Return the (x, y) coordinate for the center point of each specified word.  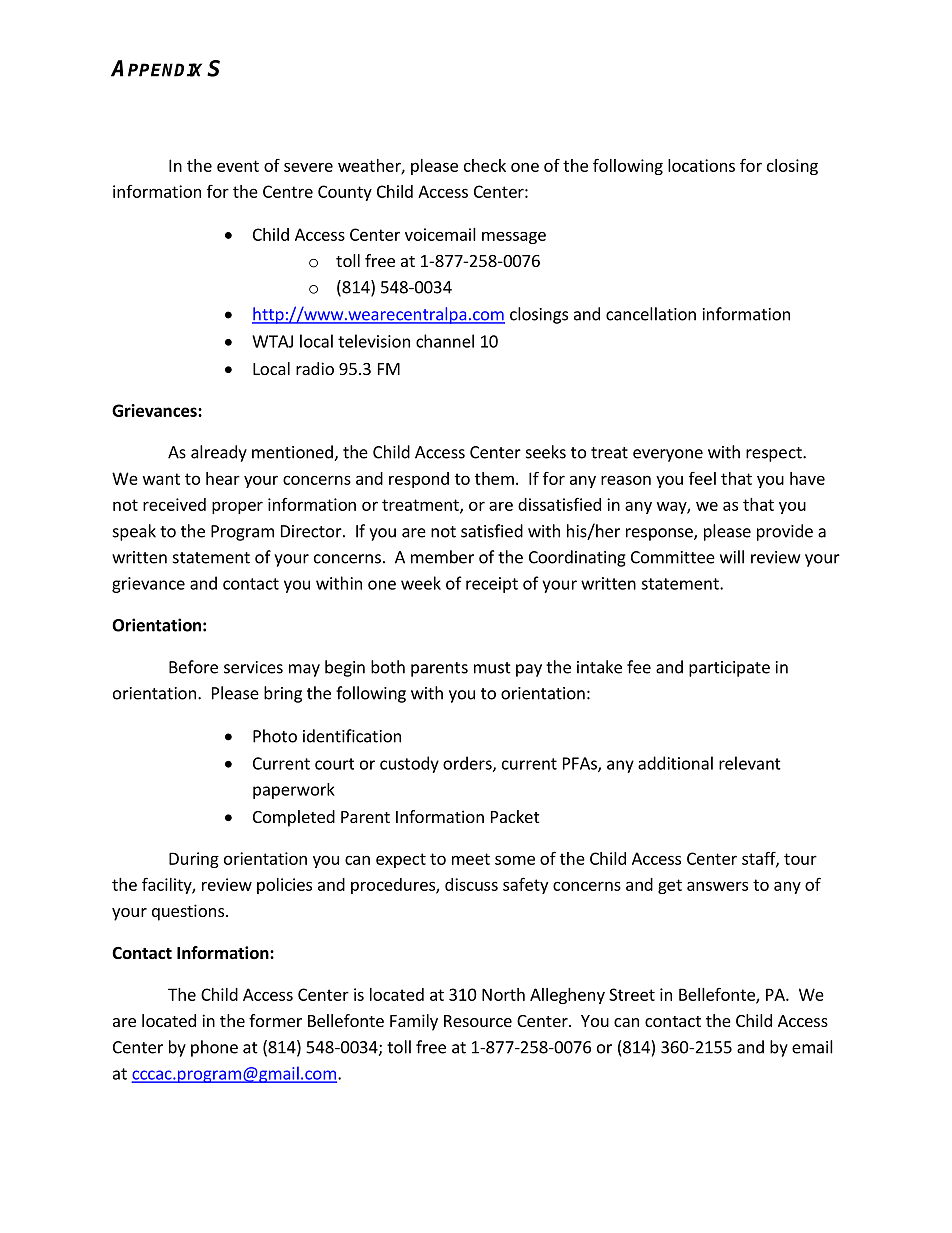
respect (775, 454)
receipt (492, 585)
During (194, 860)
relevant (750, 763)
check (485, 165)
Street (632, 994)
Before (193, 667)
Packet (515, 816)
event (238, 166)
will (732, 557)
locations (701, 165)
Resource (478, 1021)
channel (445, 341)
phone (214, 1048)
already (219, 453)
